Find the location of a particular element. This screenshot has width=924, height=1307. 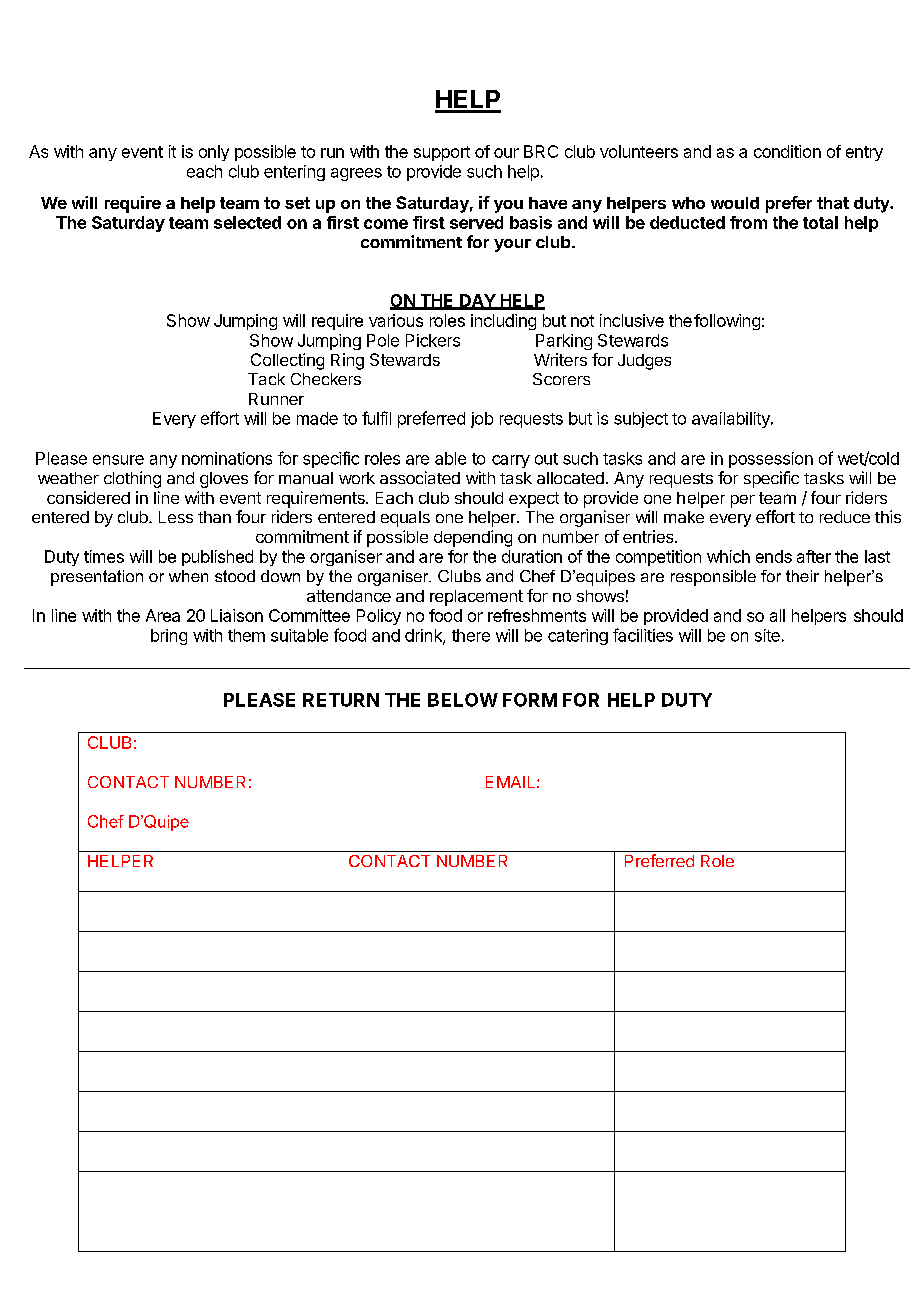

them is located at coordinates (246, 635).
